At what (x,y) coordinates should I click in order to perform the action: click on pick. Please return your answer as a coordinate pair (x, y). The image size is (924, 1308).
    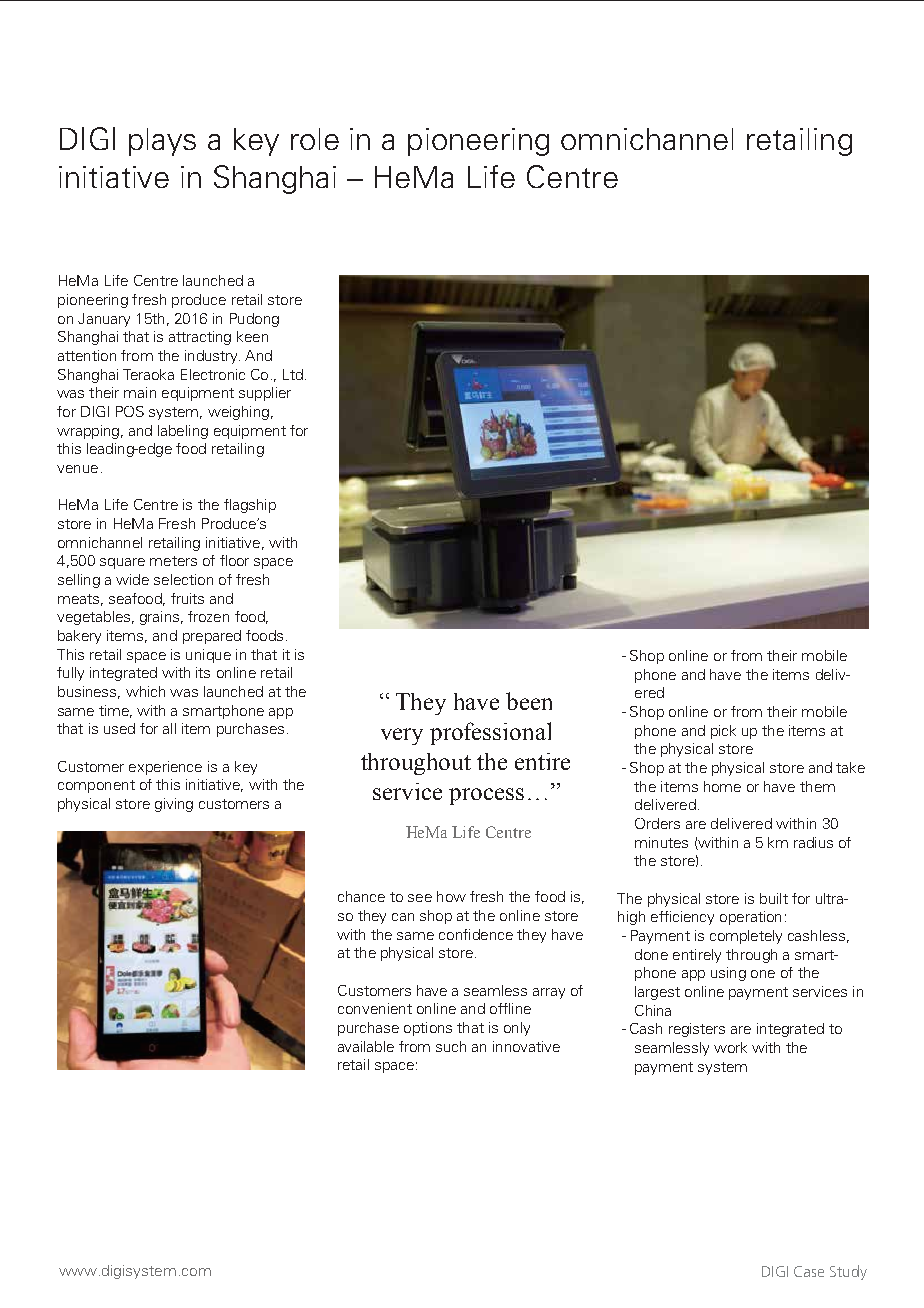
    Looking at the image, I should click on (723, 732).
